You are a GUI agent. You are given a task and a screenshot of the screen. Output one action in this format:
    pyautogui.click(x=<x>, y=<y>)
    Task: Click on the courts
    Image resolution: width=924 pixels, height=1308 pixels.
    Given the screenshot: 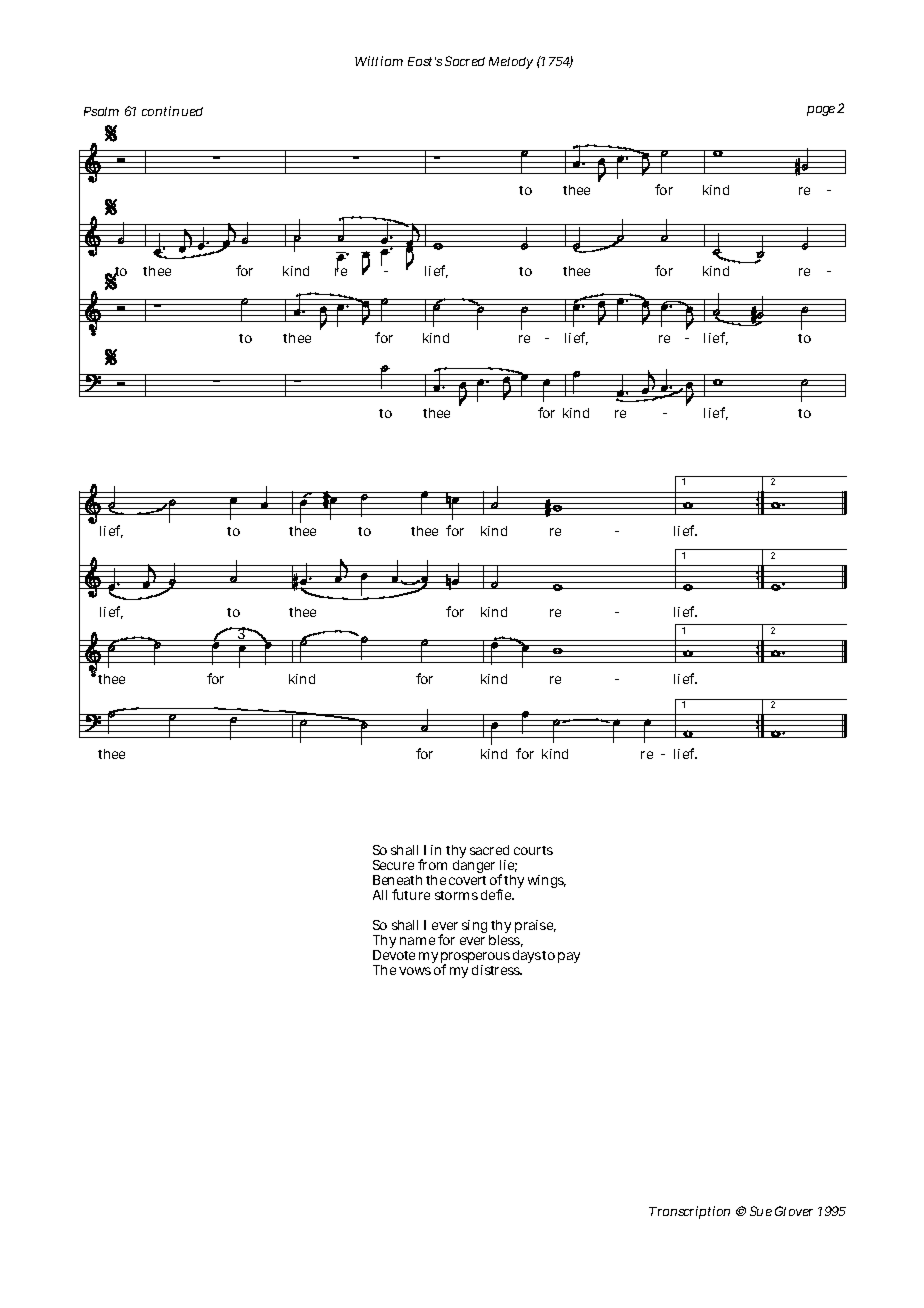 What is the action you would take?
    pyautogui.click(x=533, y=850)
